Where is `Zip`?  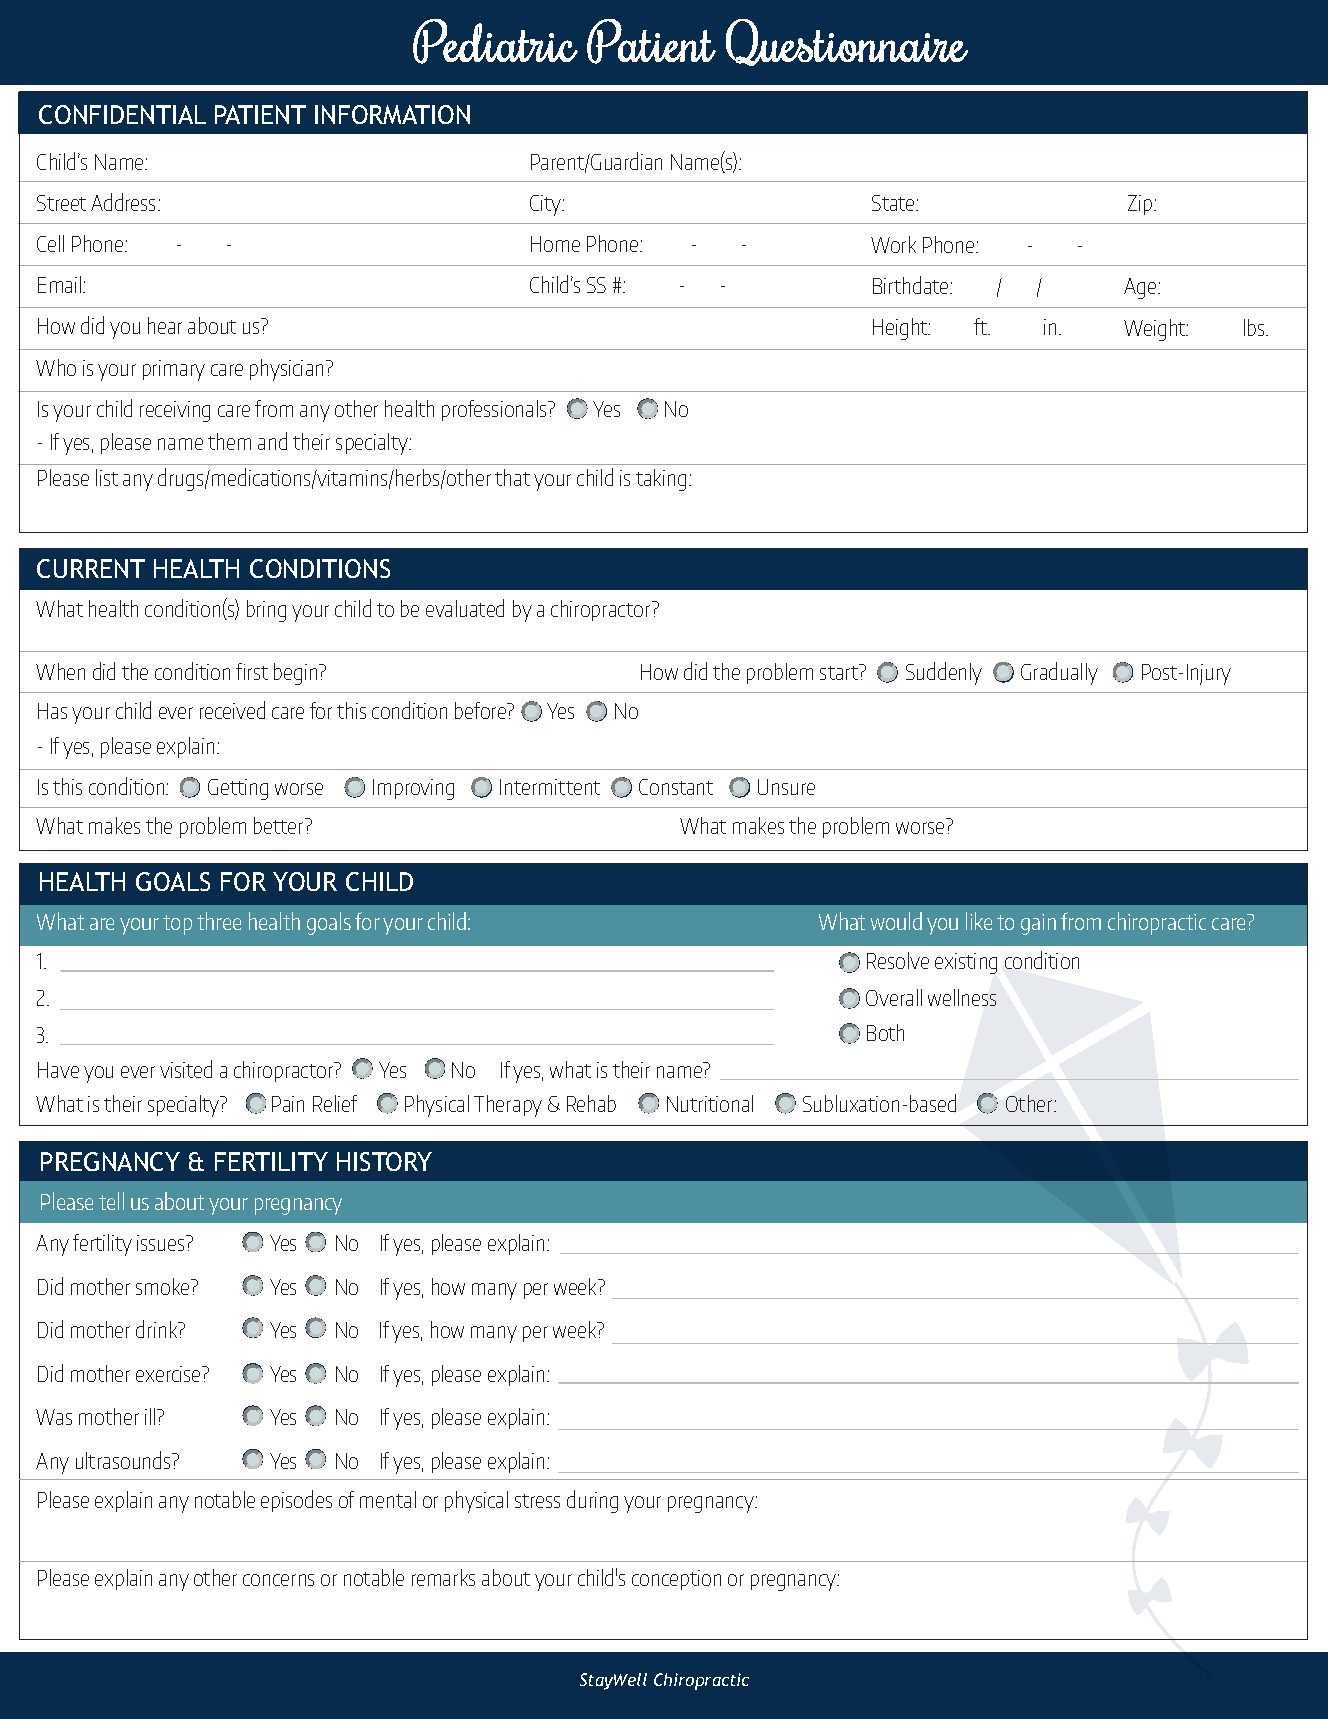
Zip is located at coordinates (1140, 205).
